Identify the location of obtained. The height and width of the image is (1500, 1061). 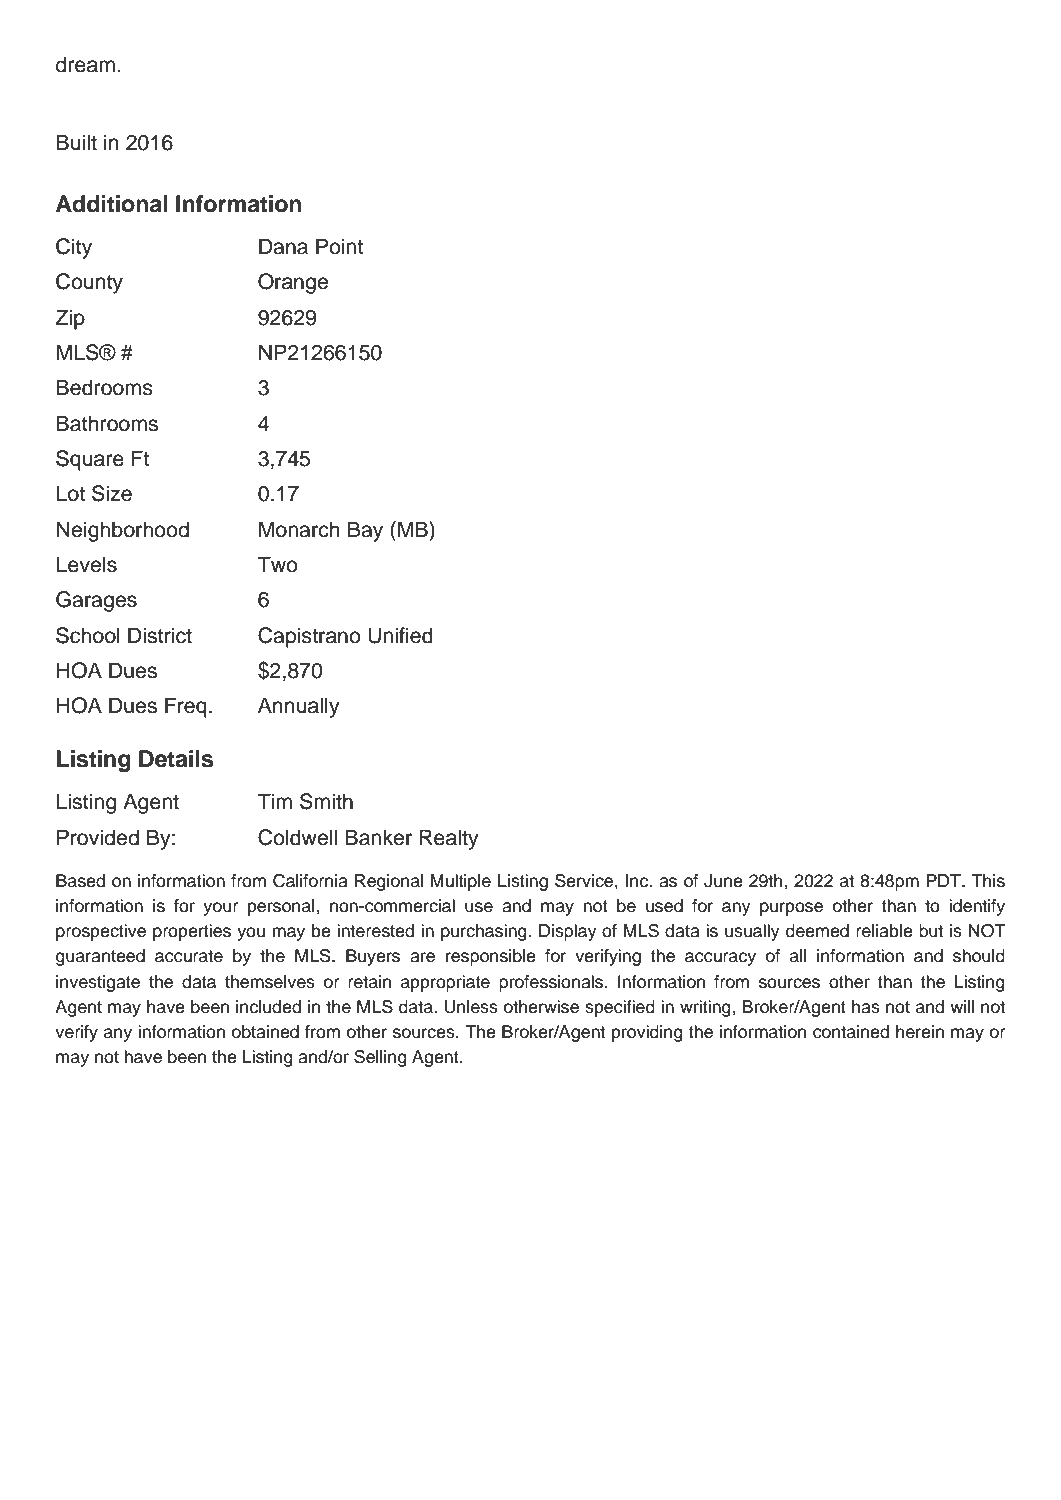
(265, 1032).
